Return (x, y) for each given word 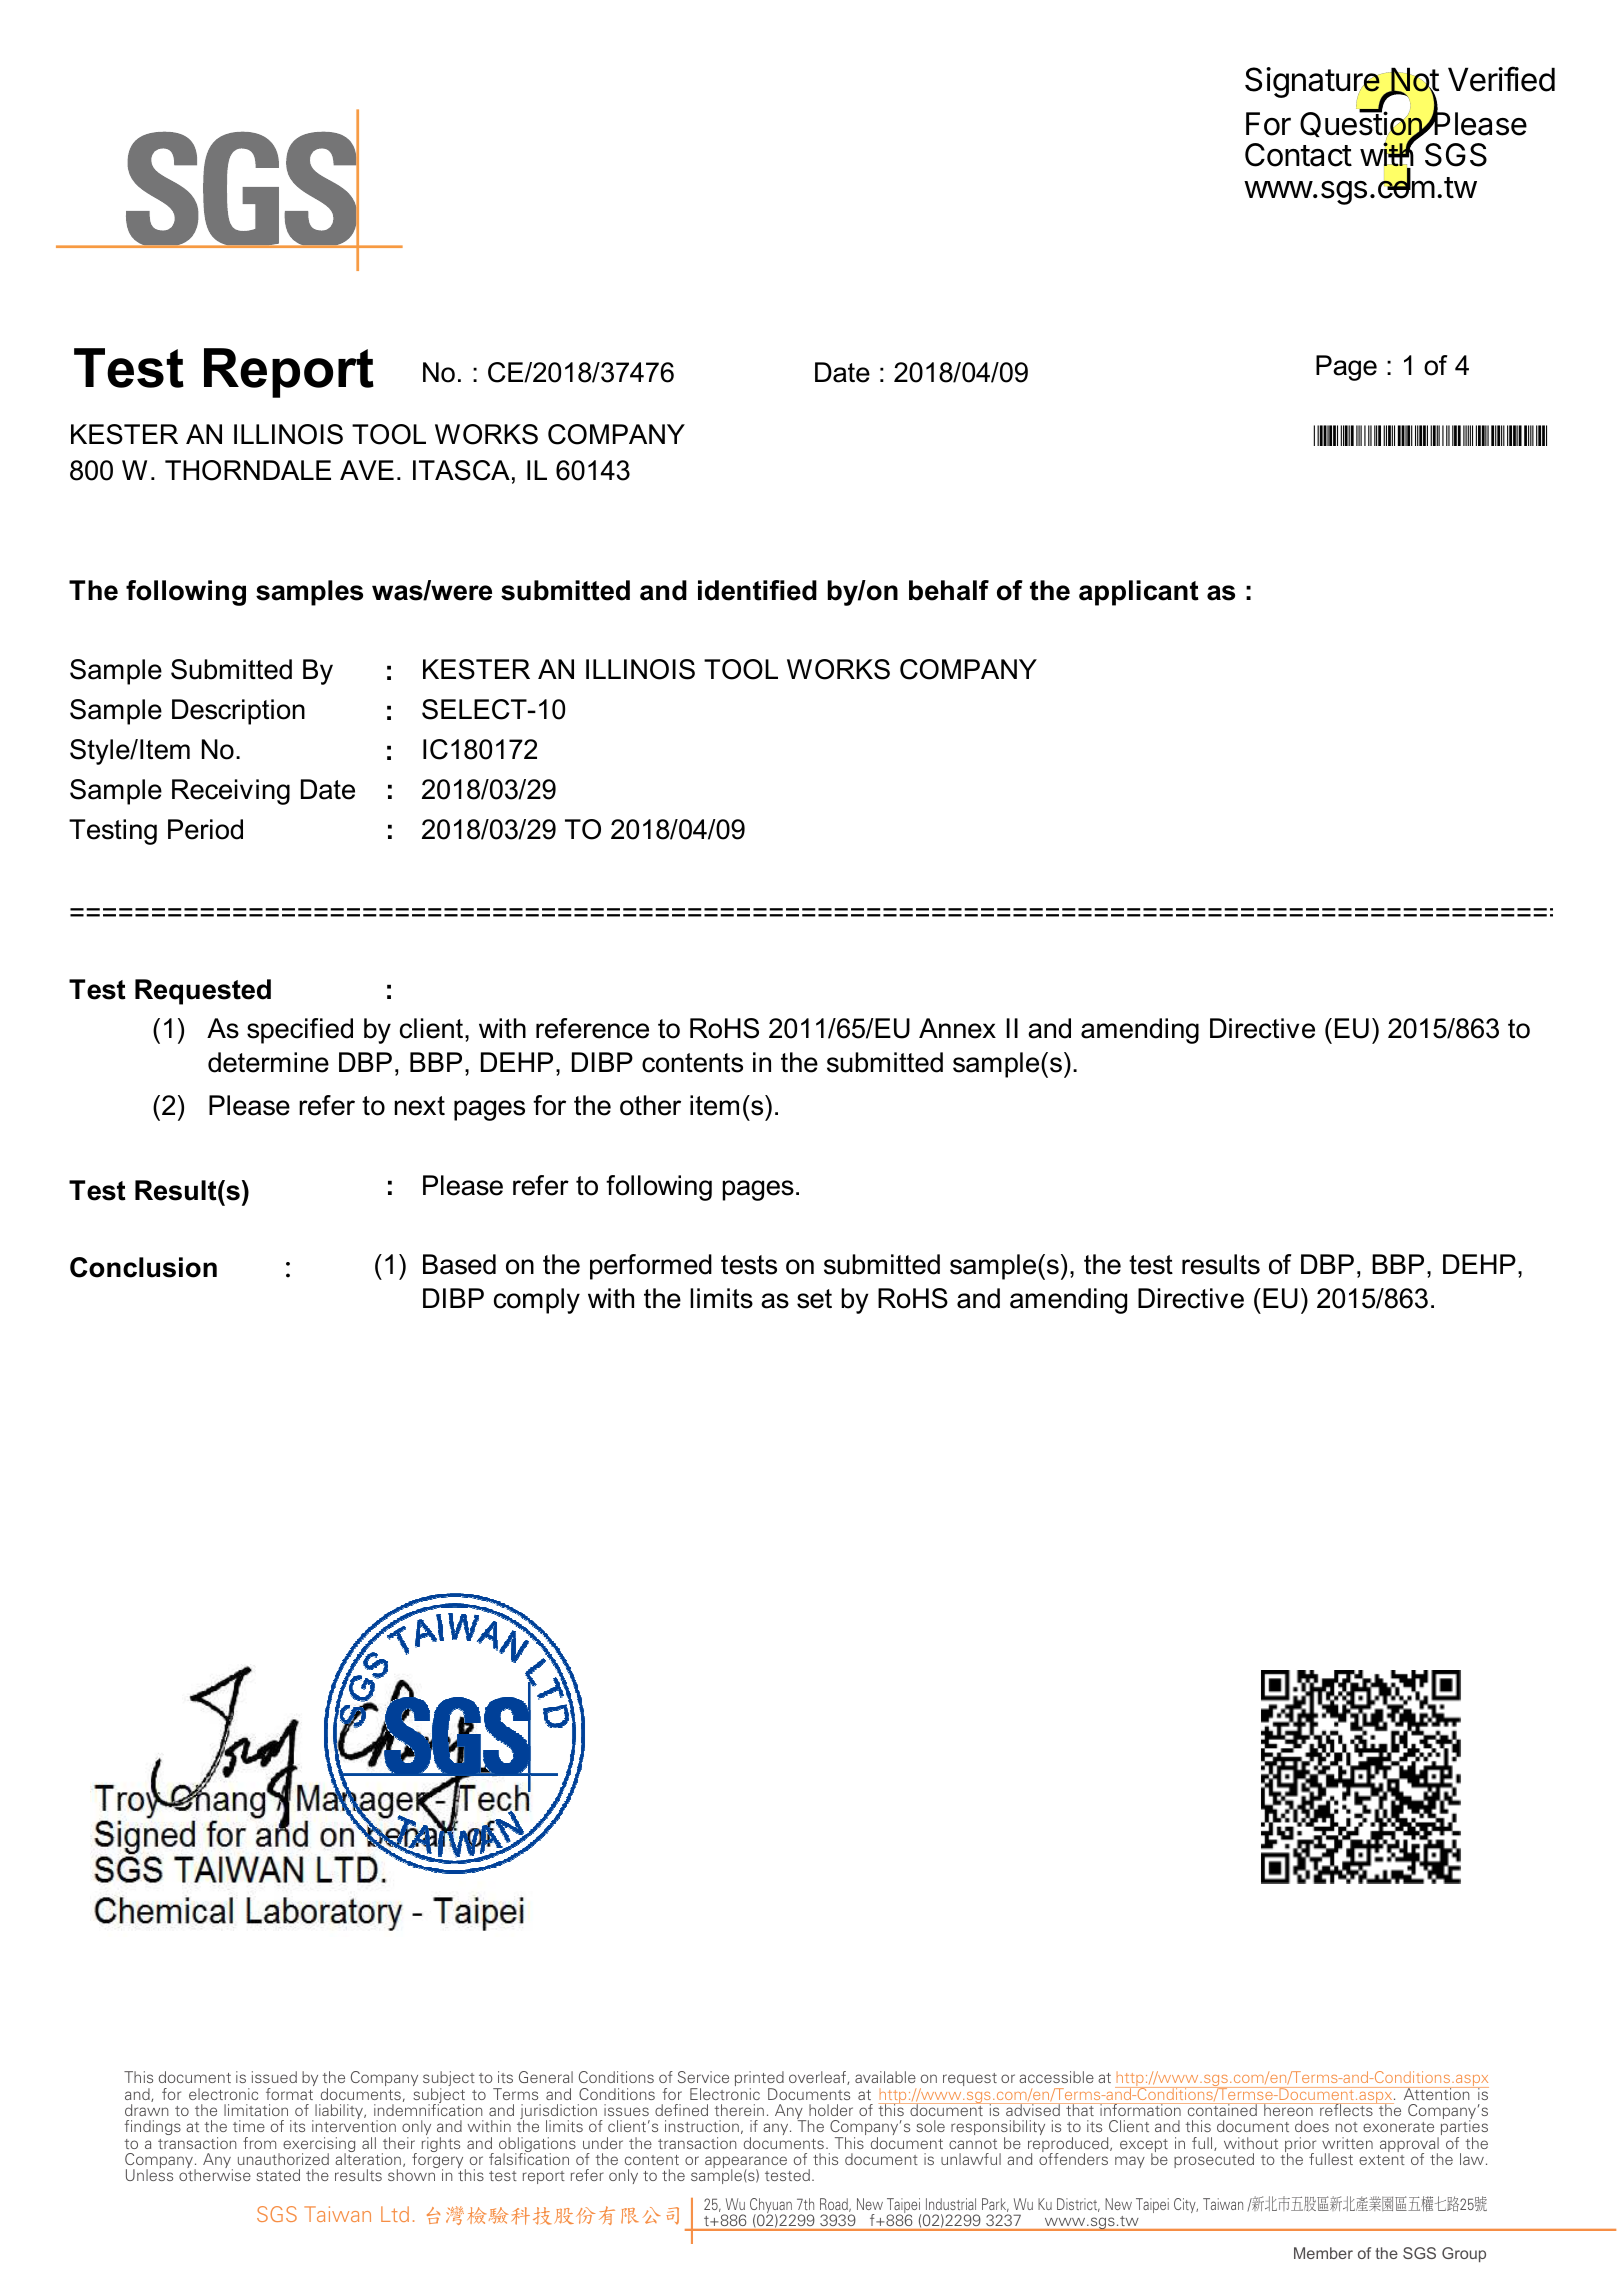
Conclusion (143, 1267)
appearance (746, 2163)
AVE (367, 470)
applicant (1139, 593)
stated (278, 2175)
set (814, 1299)
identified (757, 590)
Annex (957, 1028)
